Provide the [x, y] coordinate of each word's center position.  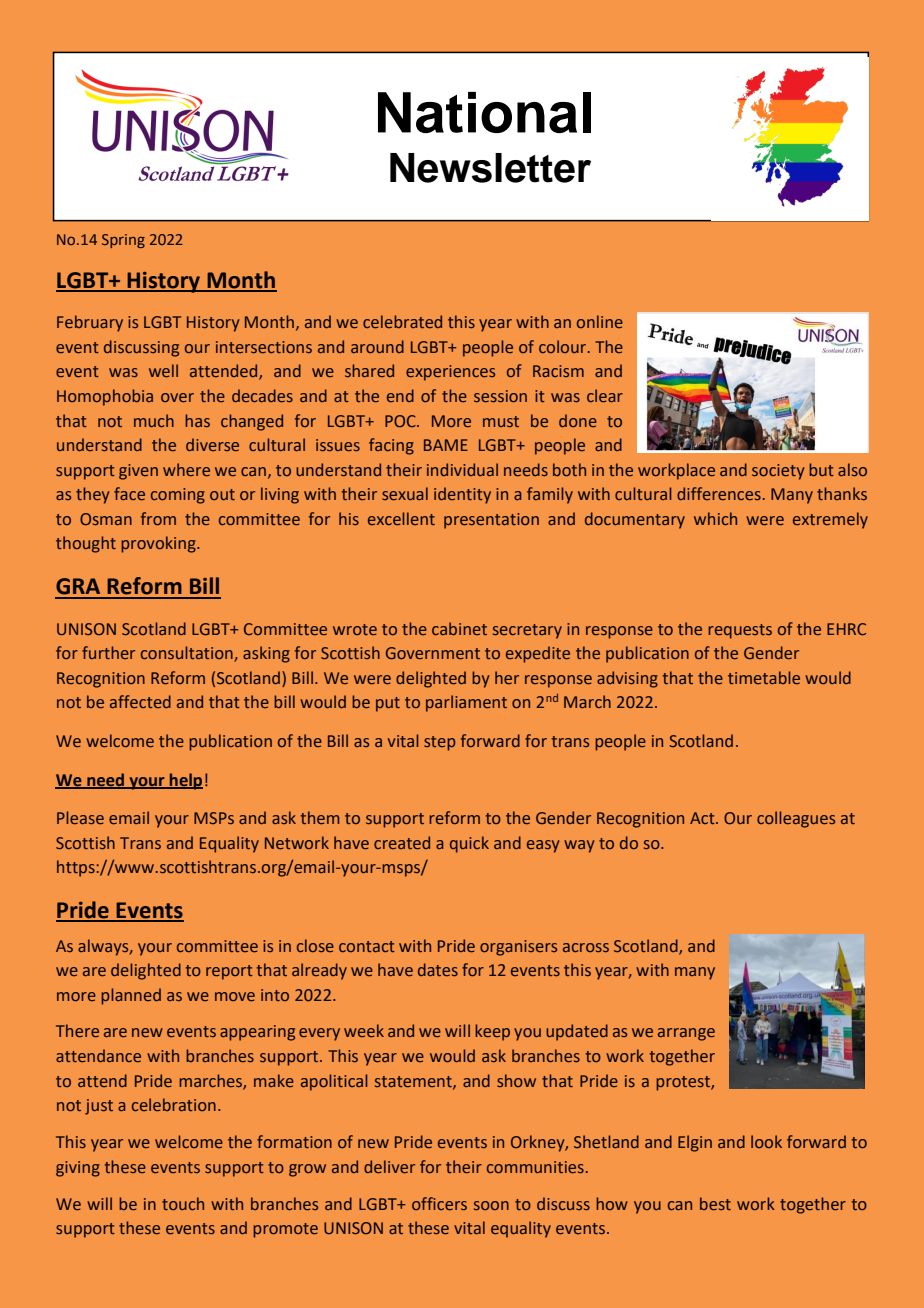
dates [438, 969]
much [154, 420]
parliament [466, 703]
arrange [686, 1034]
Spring [123, 241]
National [484, 112]
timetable [764, 677]
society [778, 472]
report [229, 972]
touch [183, 1203]
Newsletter [490, 168]
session [500, 396]
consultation [188, 654]
